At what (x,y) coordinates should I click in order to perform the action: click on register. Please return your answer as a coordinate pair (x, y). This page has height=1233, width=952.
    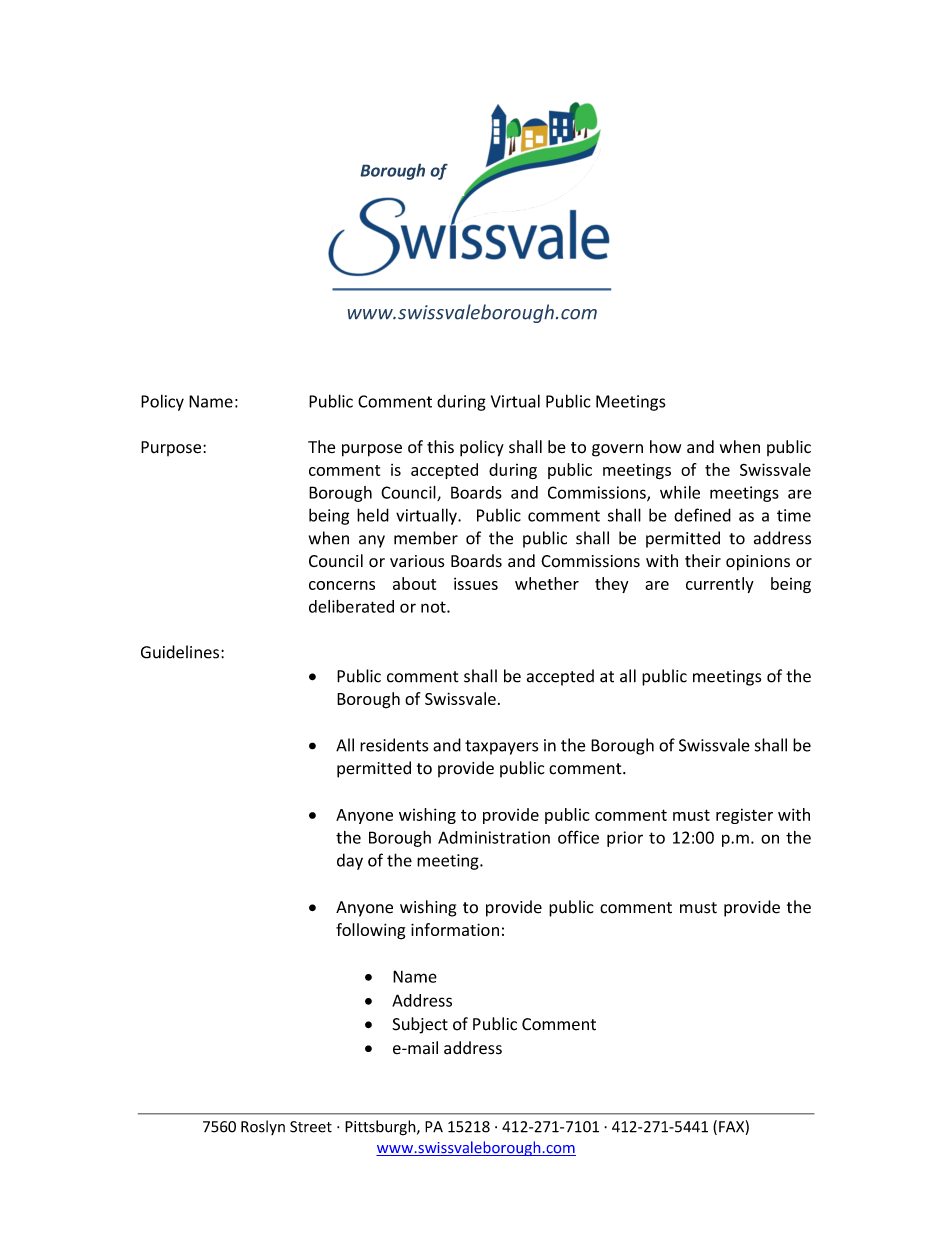
    Looking at the image, I should click on (744, 816).
